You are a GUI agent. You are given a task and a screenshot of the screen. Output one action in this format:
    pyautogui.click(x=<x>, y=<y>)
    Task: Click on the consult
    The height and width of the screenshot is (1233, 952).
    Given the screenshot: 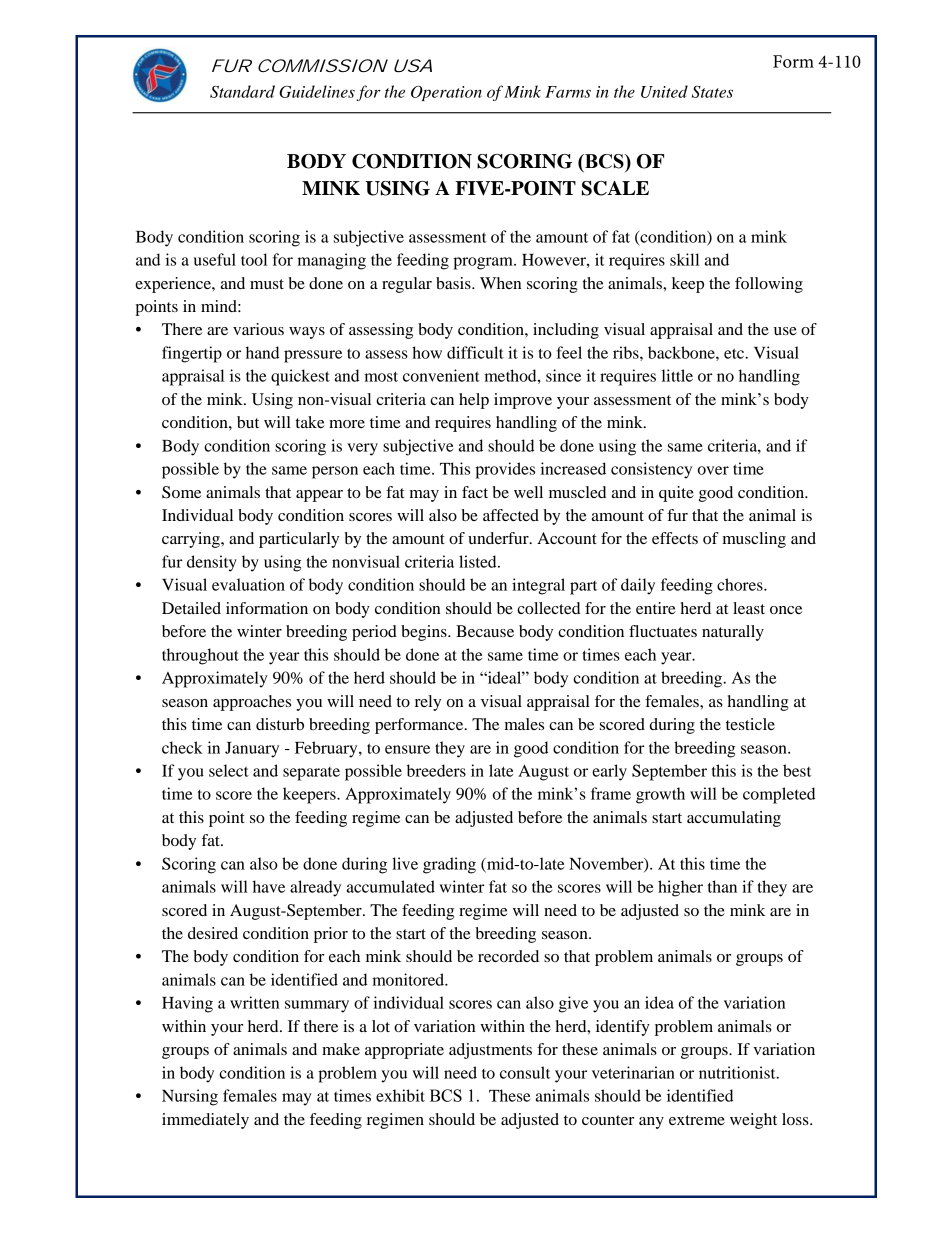 What is the action you would take?
    pyautogui.click(x=525, y=1072)
